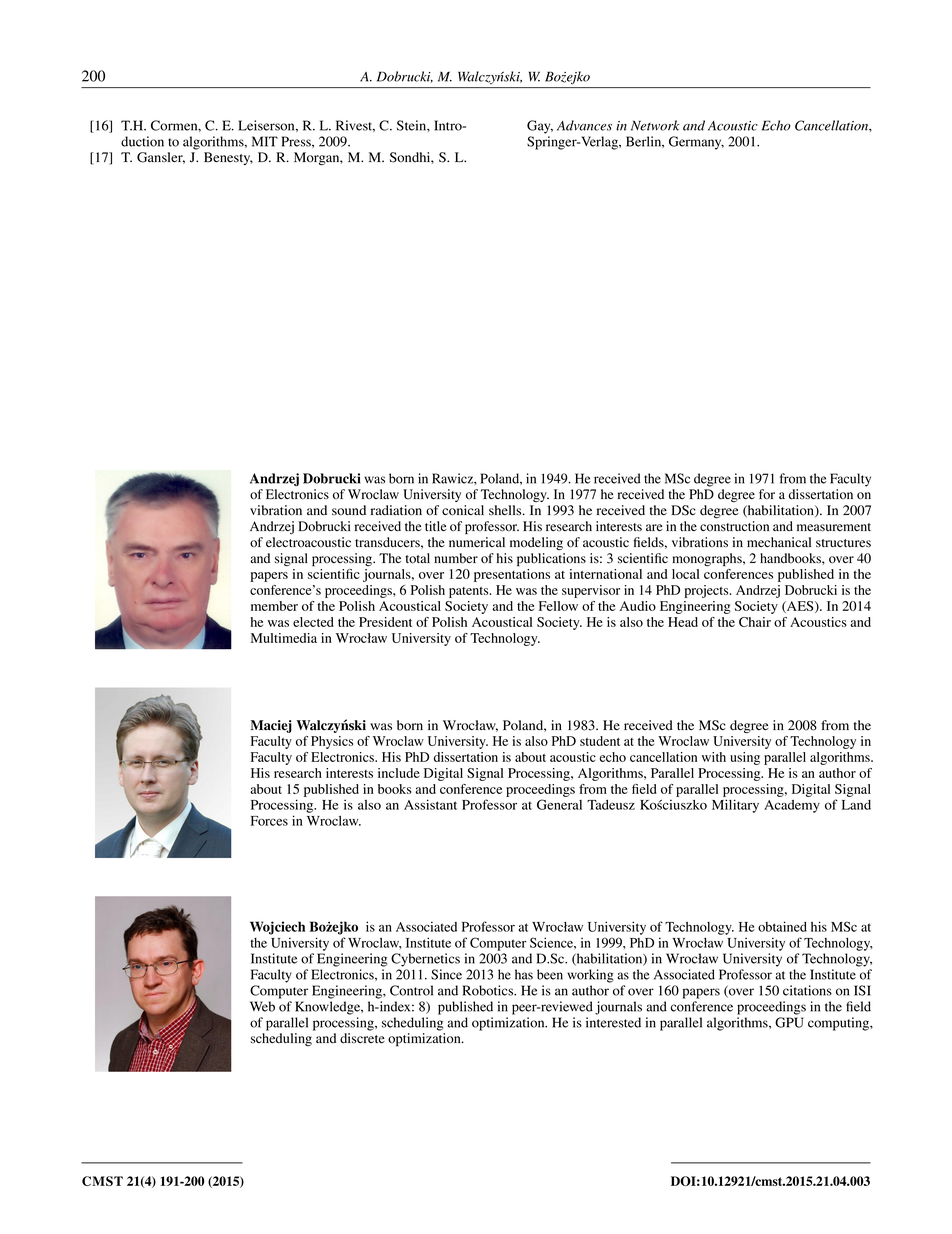 Image resolution: width=952 pixels, height=1234 pixels. Describe the element at coordinates (696, 143) in the screenshot. I see `Germany` at that location.
